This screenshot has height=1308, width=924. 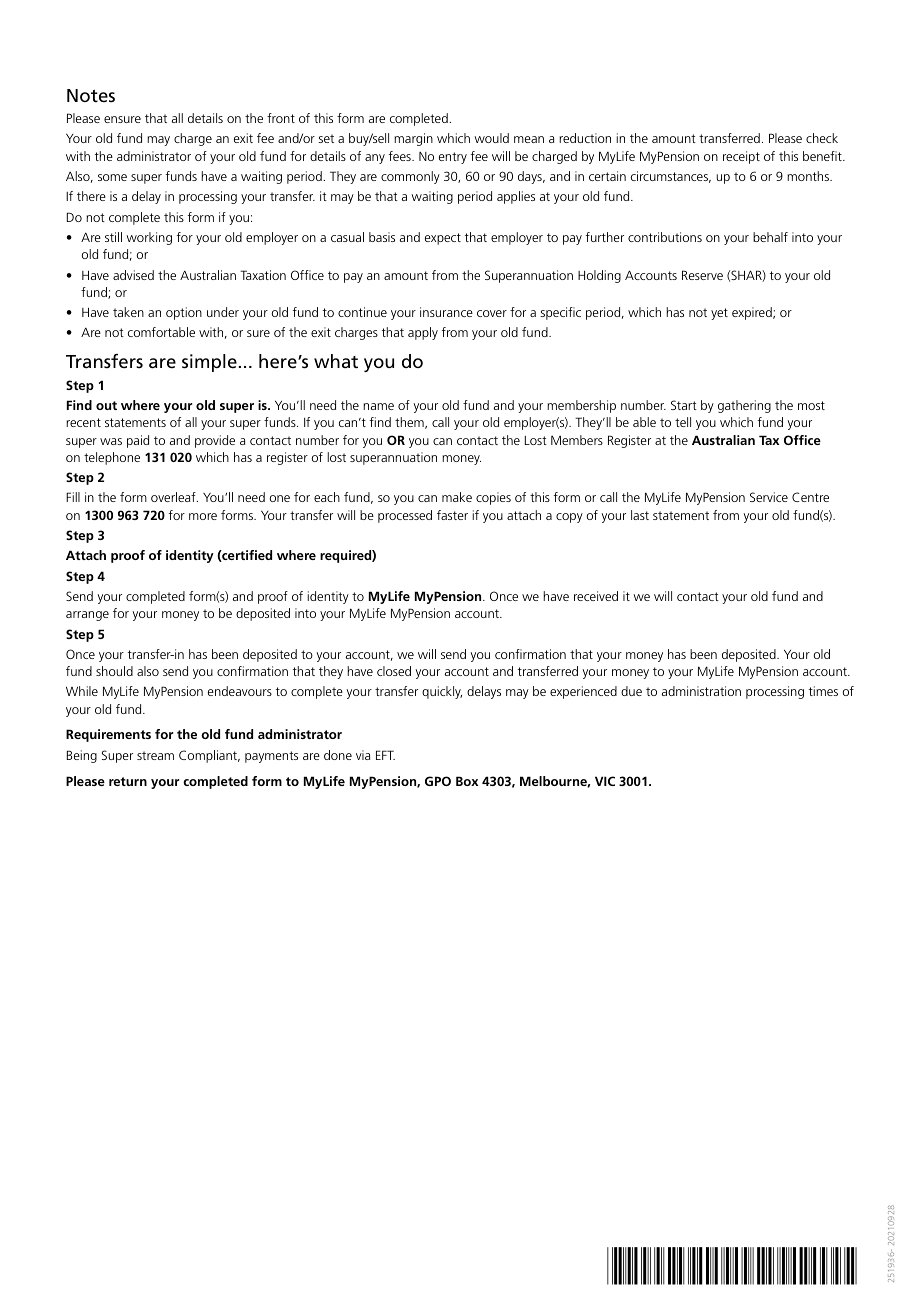 I want to click on Notes, so click(x=91, y=96).
